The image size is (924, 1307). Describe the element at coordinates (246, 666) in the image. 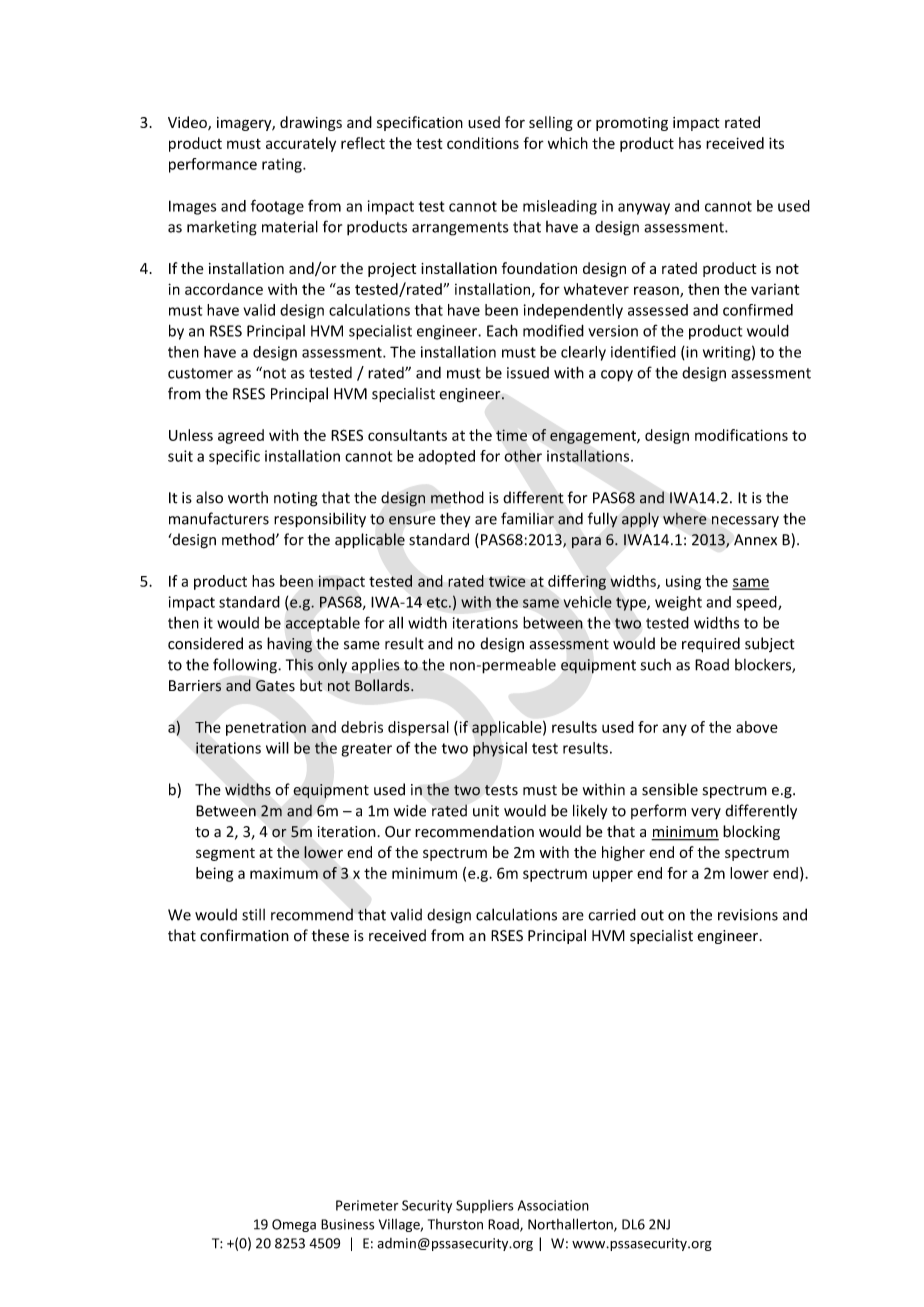

I see `following` at that location.
